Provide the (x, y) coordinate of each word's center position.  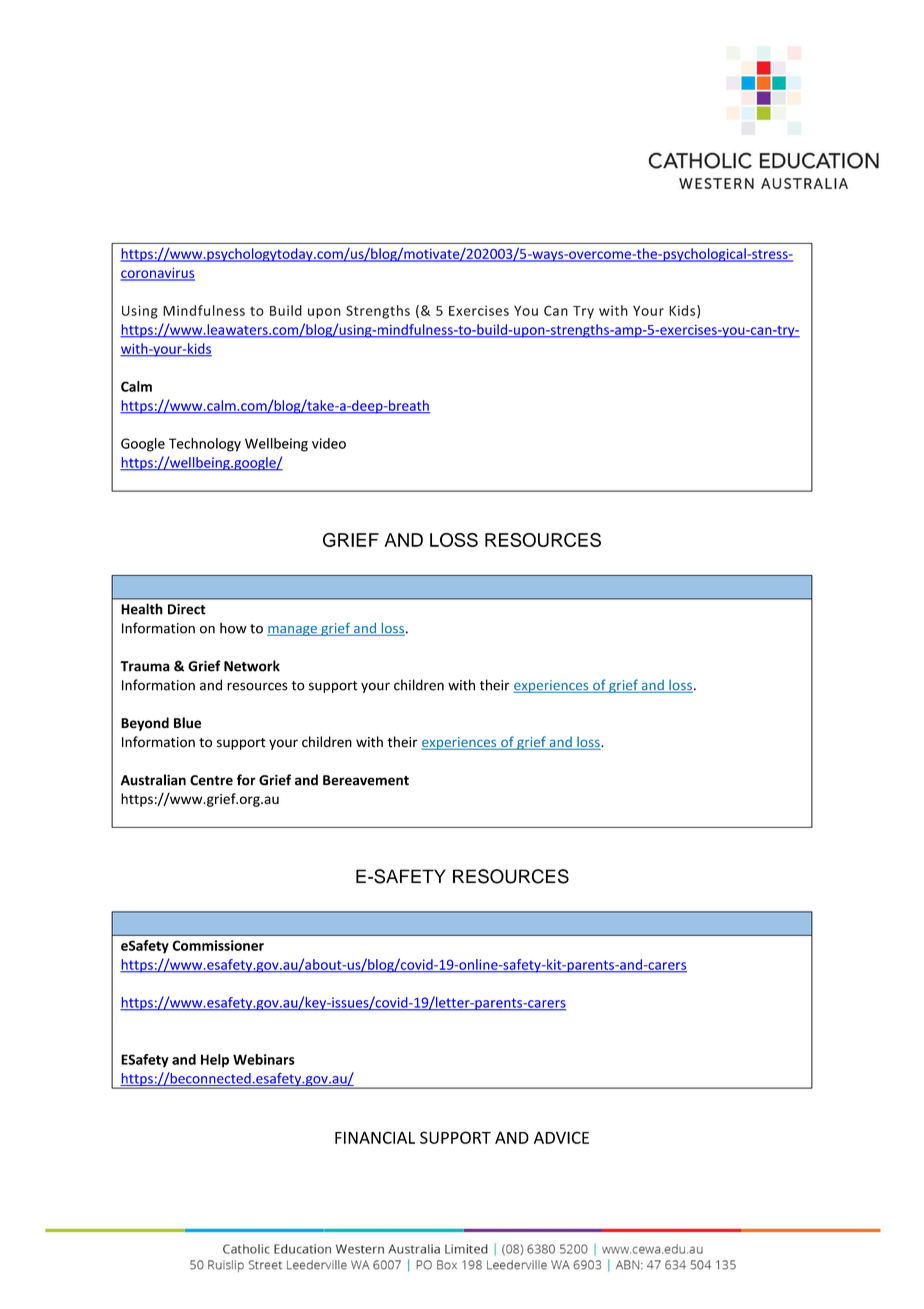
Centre (211, 780)
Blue (187, 723)
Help (215, 1061)
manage (293, 631)
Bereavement (366, 780)
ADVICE (561, 1137)
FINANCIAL (375, 1137)
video (329, 443)
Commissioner (218, 945)
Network (252, 666)
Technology (205, 445)
